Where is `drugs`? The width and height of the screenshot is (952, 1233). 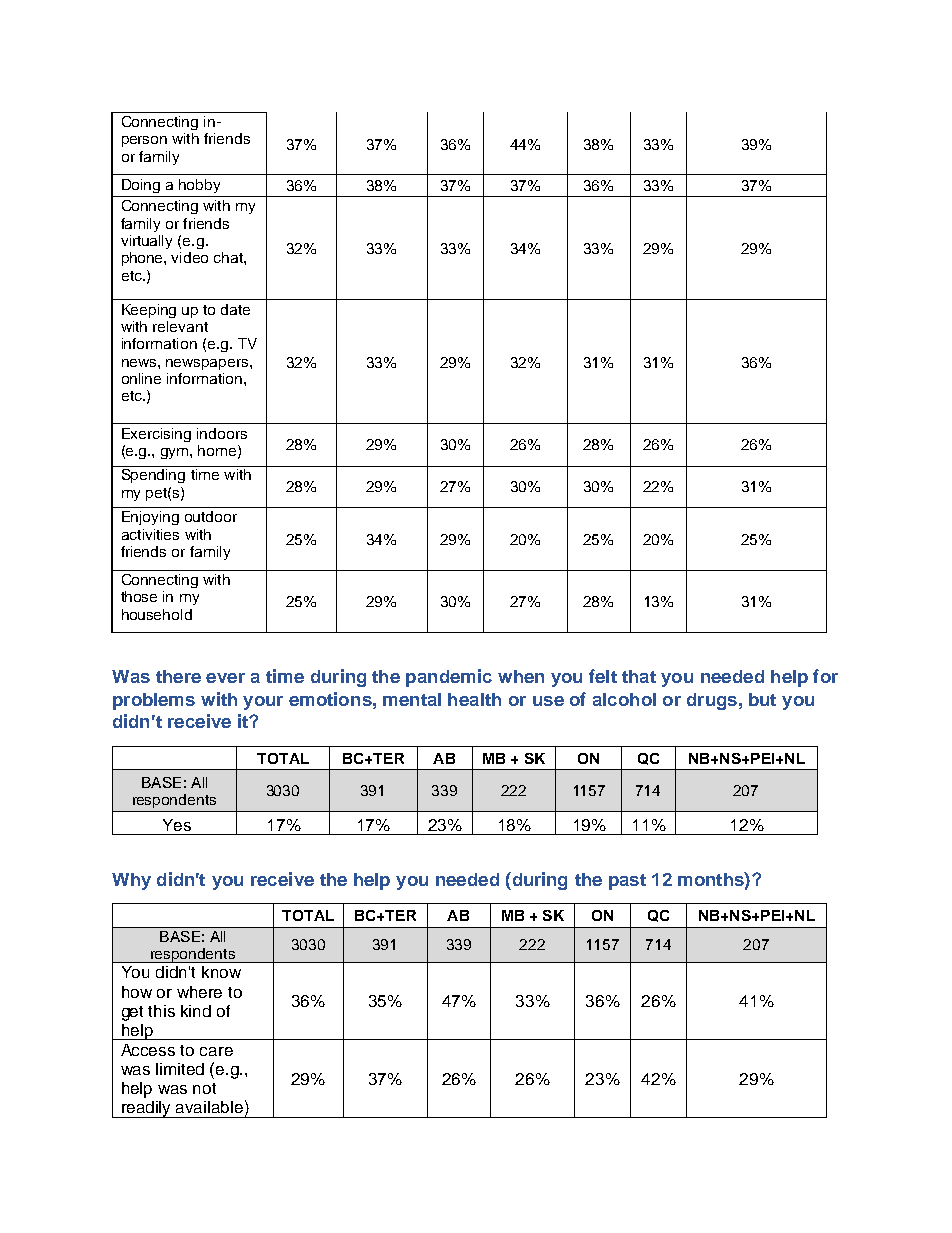
drugs is located at coordinates (712, 701).
